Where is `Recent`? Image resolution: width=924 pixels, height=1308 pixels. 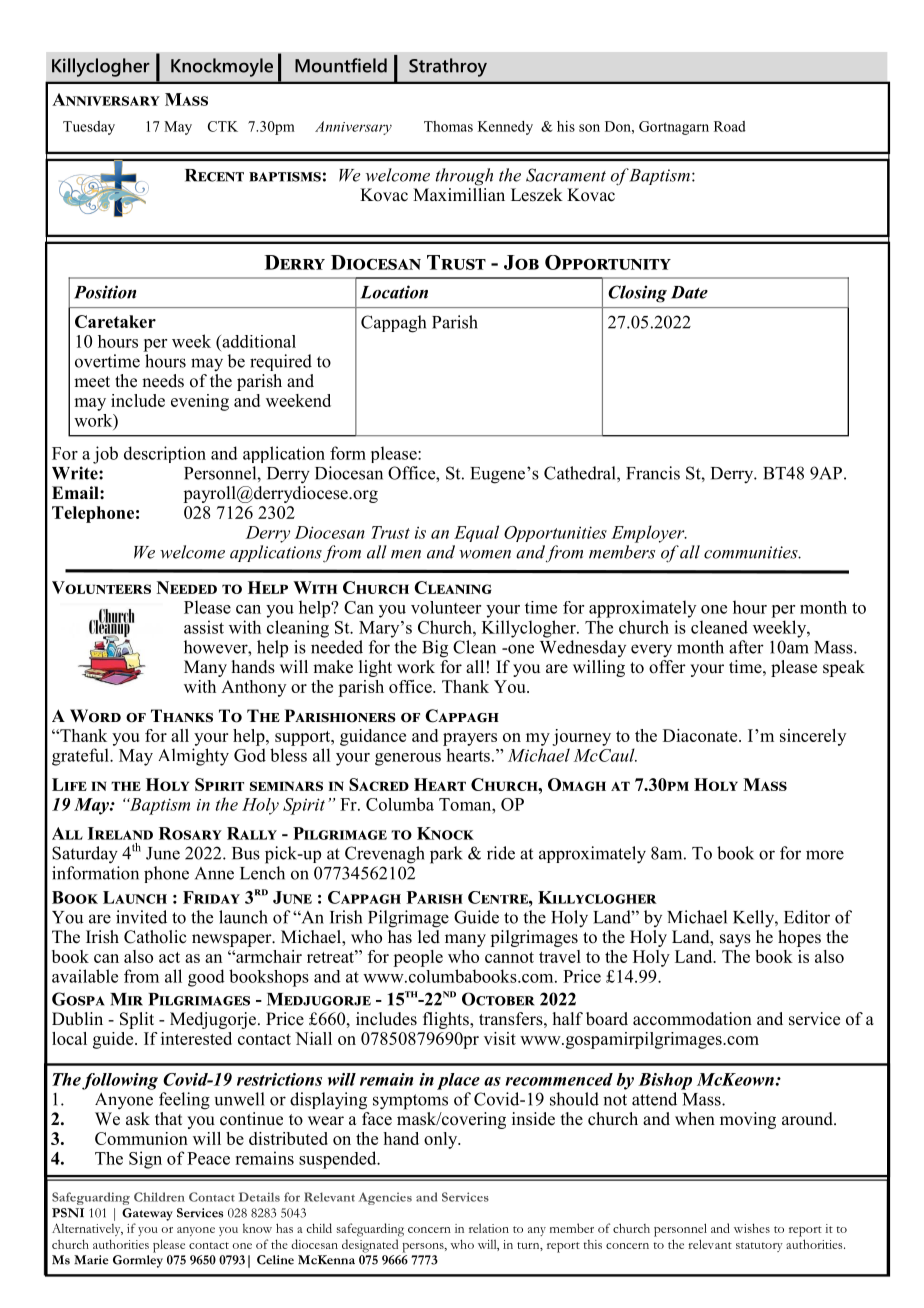
Recent is located at coordinates (214, 175).
